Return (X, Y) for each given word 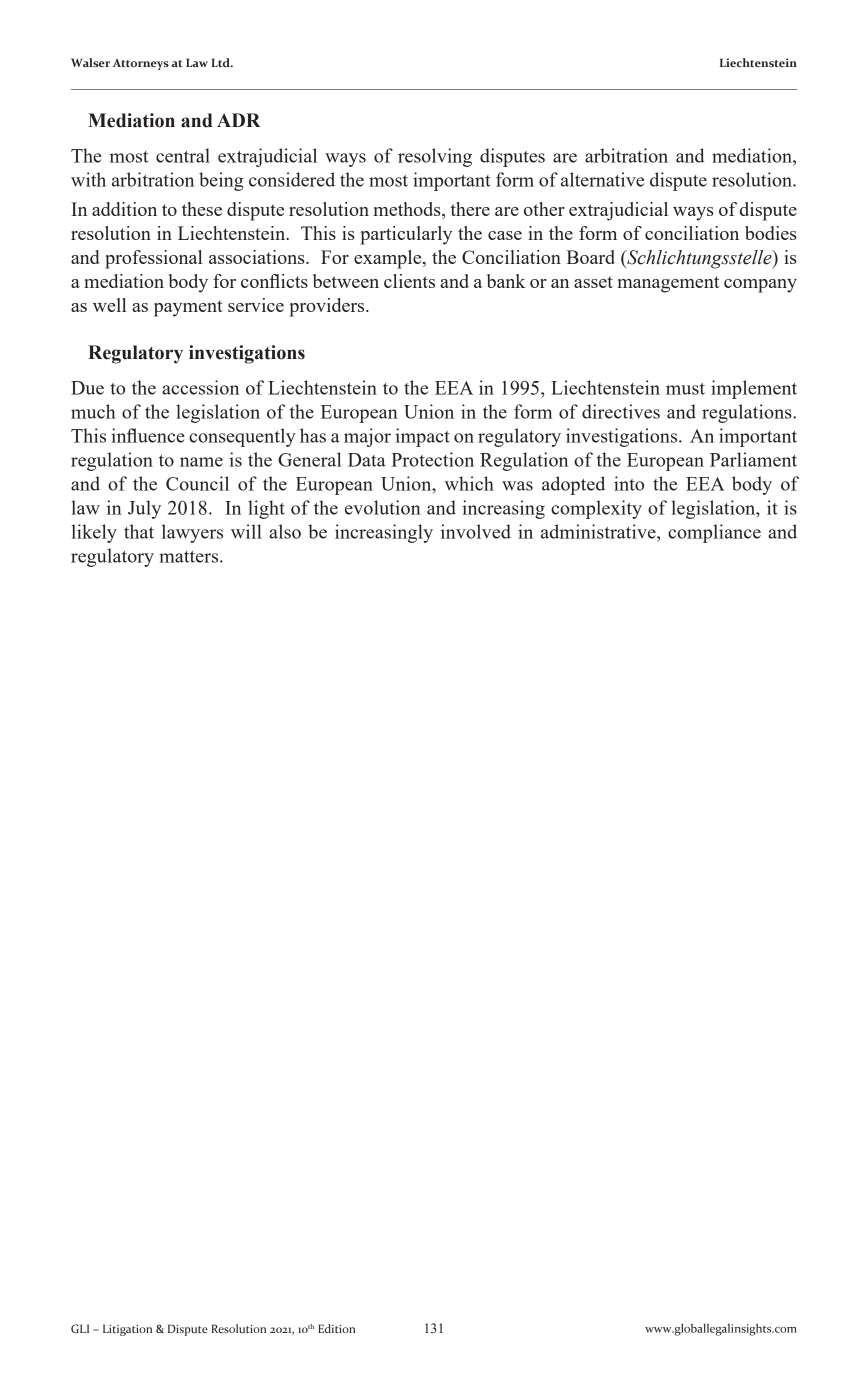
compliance (714, 533)
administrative (599, 531)
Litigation (127, 1330)
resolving (435, 157)
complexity (596, 509)
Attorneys (141, 64)
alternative (602, 179)
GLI (80, 1328)
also (285, 531)
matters (190, 557)
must (685, 389)
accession (200, 387)
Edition (336, 1328)
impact (422, 437)
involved (476, 531)
